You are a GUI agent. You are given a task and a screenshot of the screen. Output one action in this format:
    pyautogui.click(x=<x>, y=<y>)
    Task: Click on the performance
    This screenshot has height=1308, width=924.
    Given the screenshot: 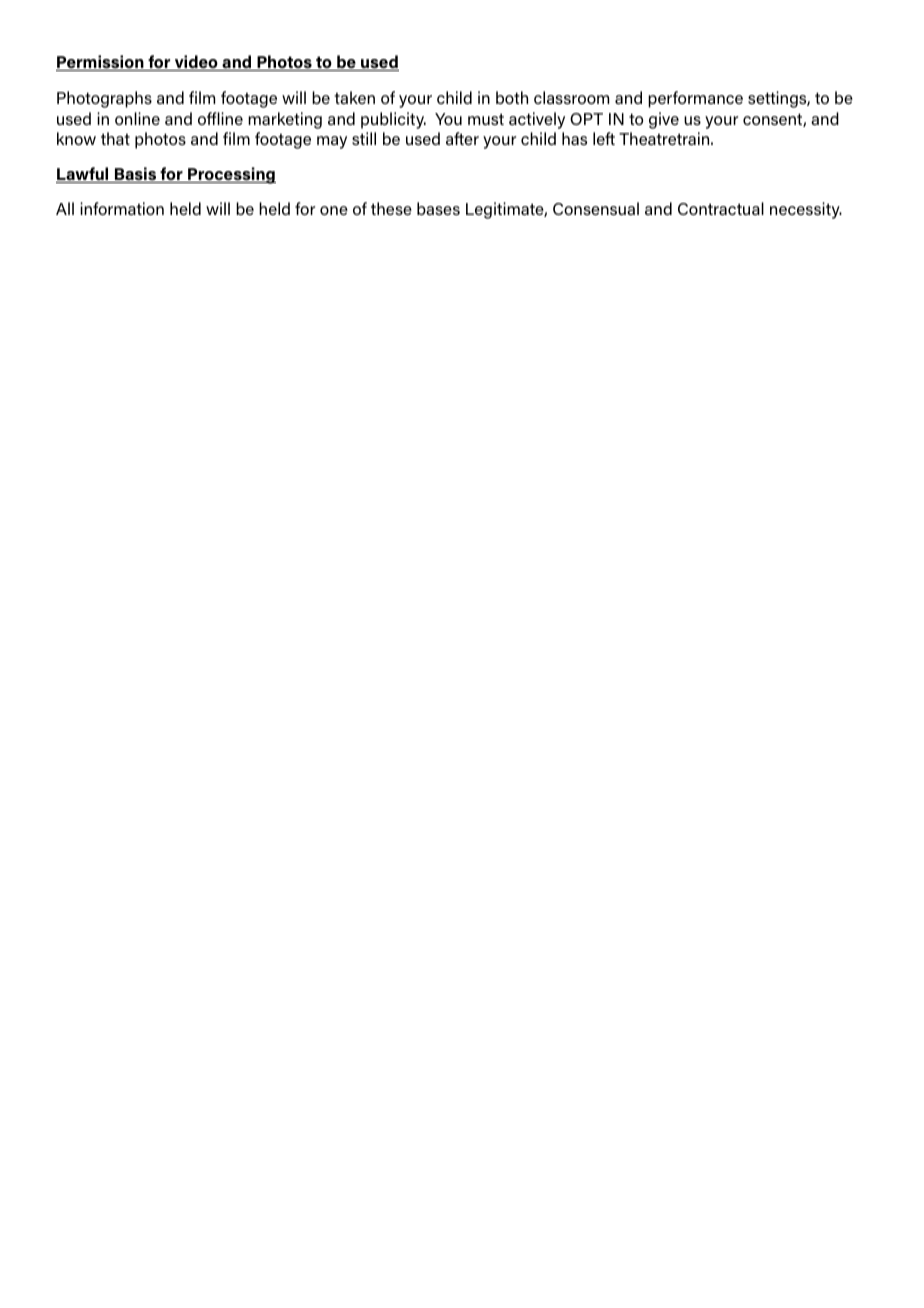 What is the action you would take?
    pyautogui.click(x=695, y=99)
